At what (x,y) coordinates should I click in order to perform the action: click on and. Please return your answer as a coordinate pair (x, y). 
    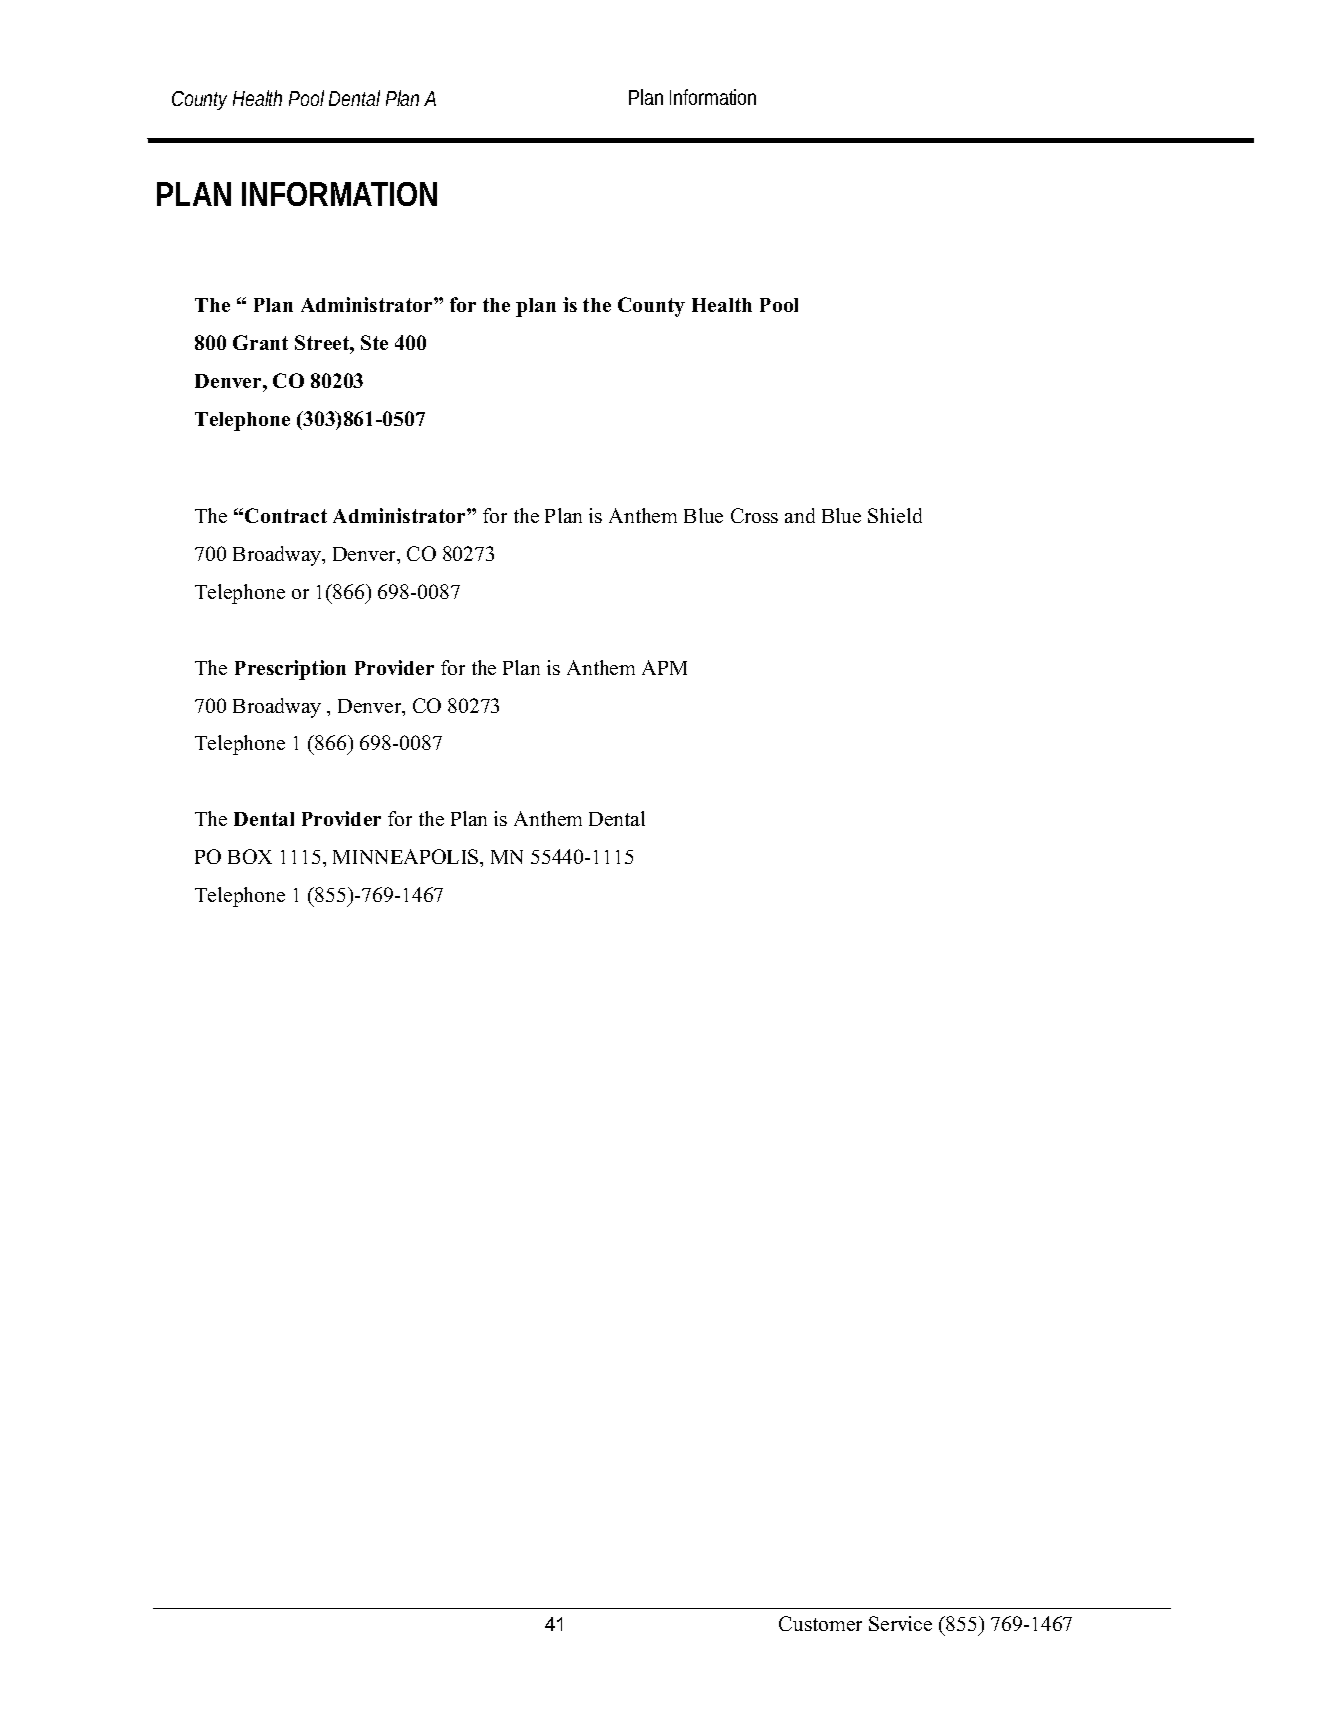
    Looking at the image, I should click on (800, 515).
